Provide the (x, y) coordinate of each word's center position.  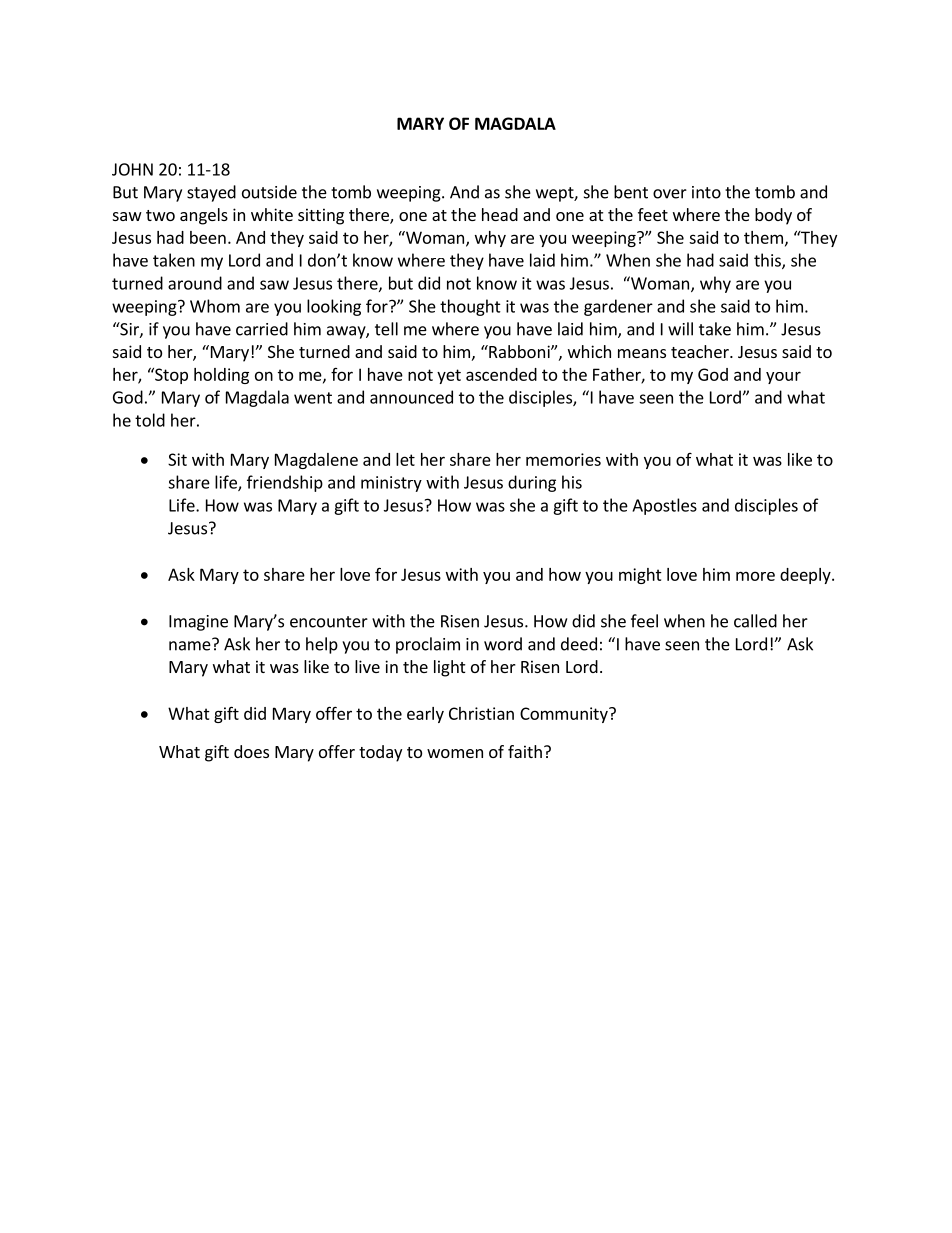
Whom (215, 306)
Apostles (664, 506)
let (405, 459)
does (251, 751)
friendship (285, 483)
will (680, 329)
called (755, 621)
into (706, 192)
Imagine (198, 623)
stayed (211, 193)
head (500, 214)
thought (470, 307)
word (503, 644)
